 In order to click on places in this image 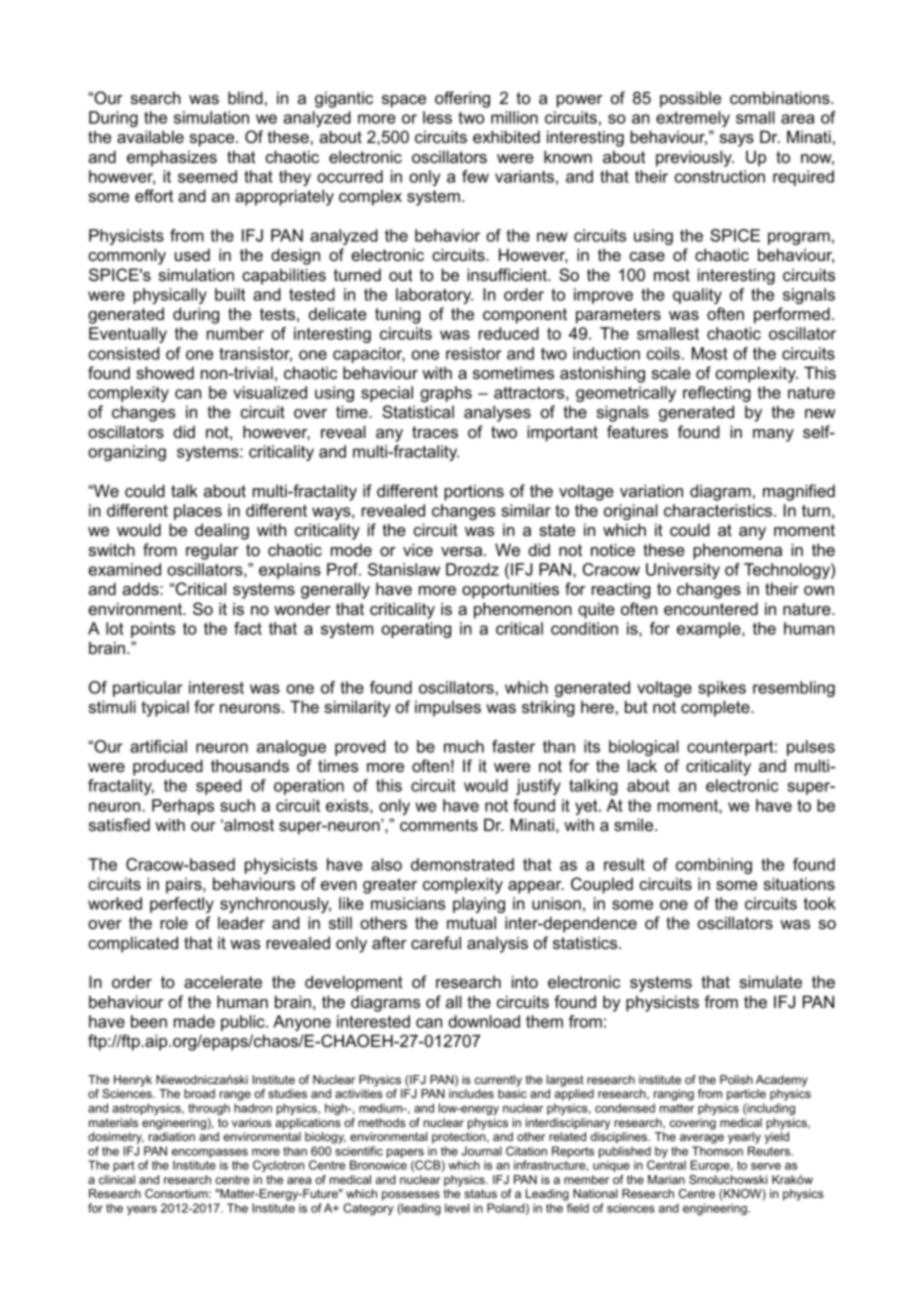, I will do `click(198, 512)`.
